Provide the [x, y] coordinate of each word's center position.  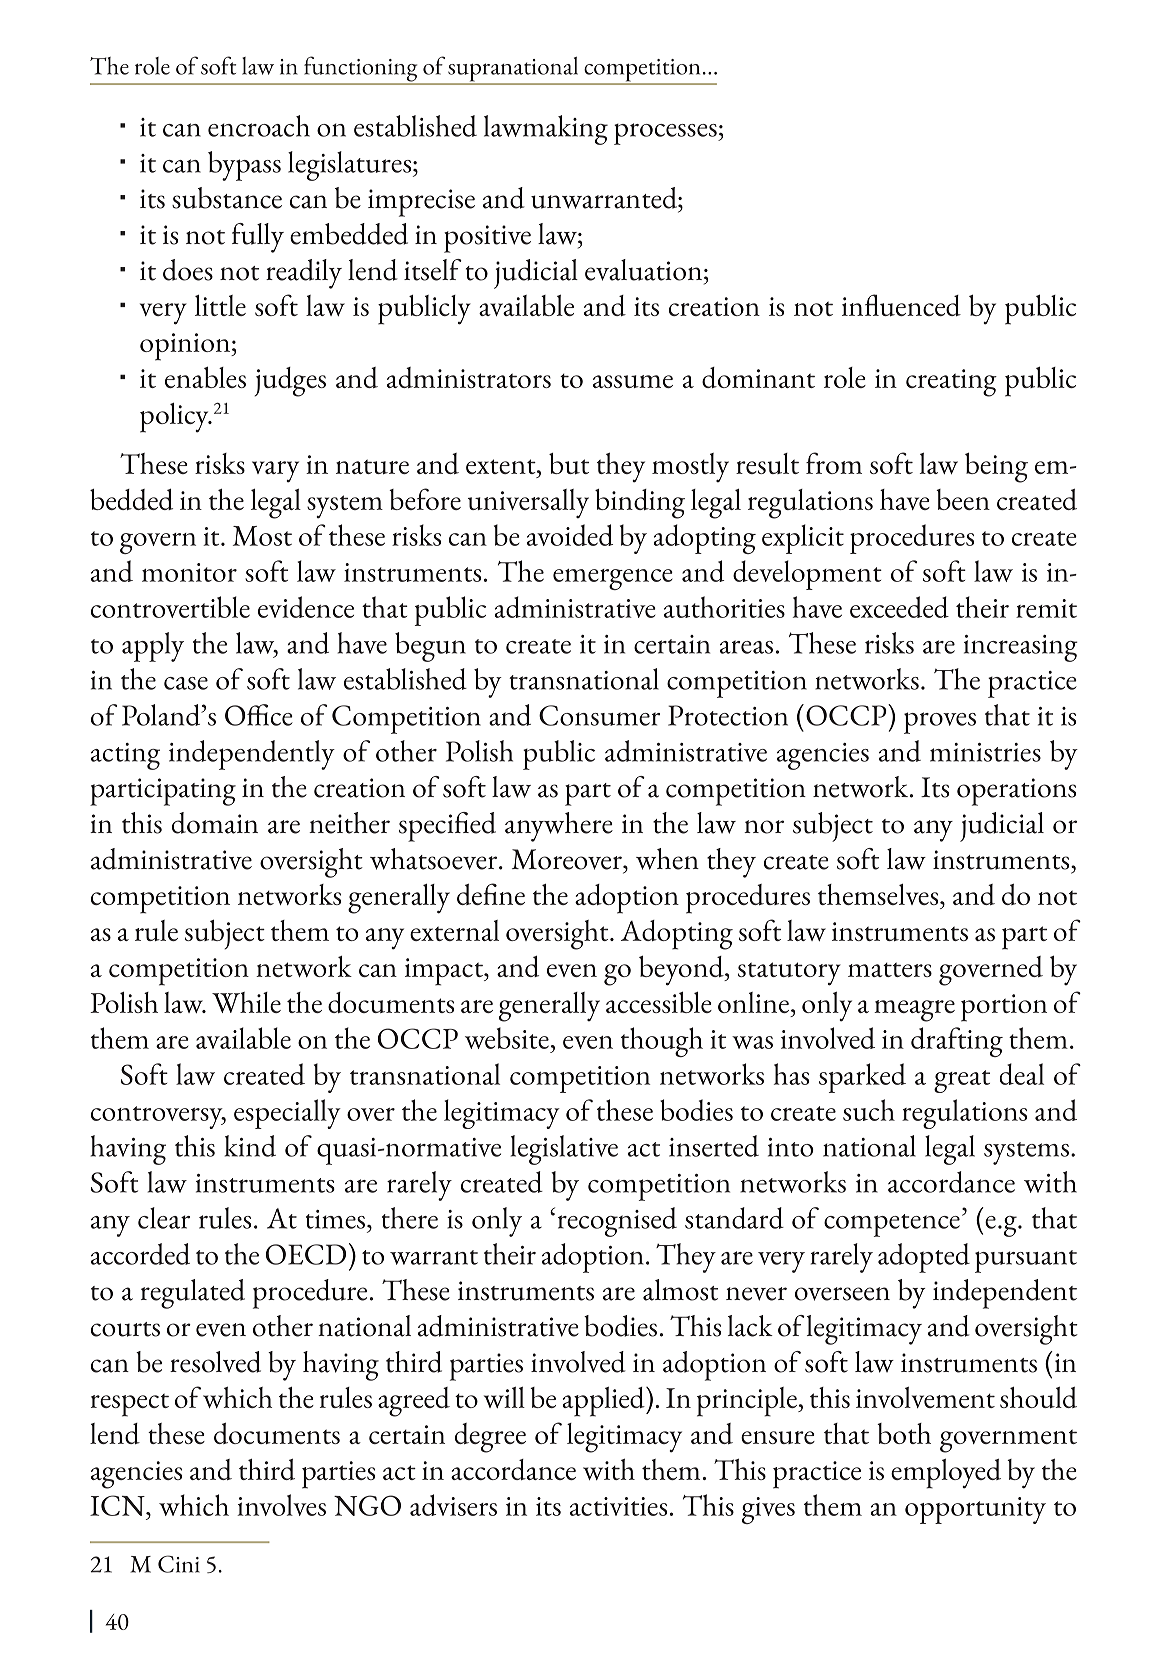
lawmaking [546, 130]
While [246, 1002]
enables [205, 377]
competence [892, 1225]
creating [951, 383]
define [491, 894]
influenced [901, 305]
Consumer [599, 715]
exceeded [899, 607]
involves [281, 1505]
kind [250, 1146]
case [186, 683]
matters [890, 969]
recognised [617, 1222]
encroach [259, 126]
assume [633, 381]
